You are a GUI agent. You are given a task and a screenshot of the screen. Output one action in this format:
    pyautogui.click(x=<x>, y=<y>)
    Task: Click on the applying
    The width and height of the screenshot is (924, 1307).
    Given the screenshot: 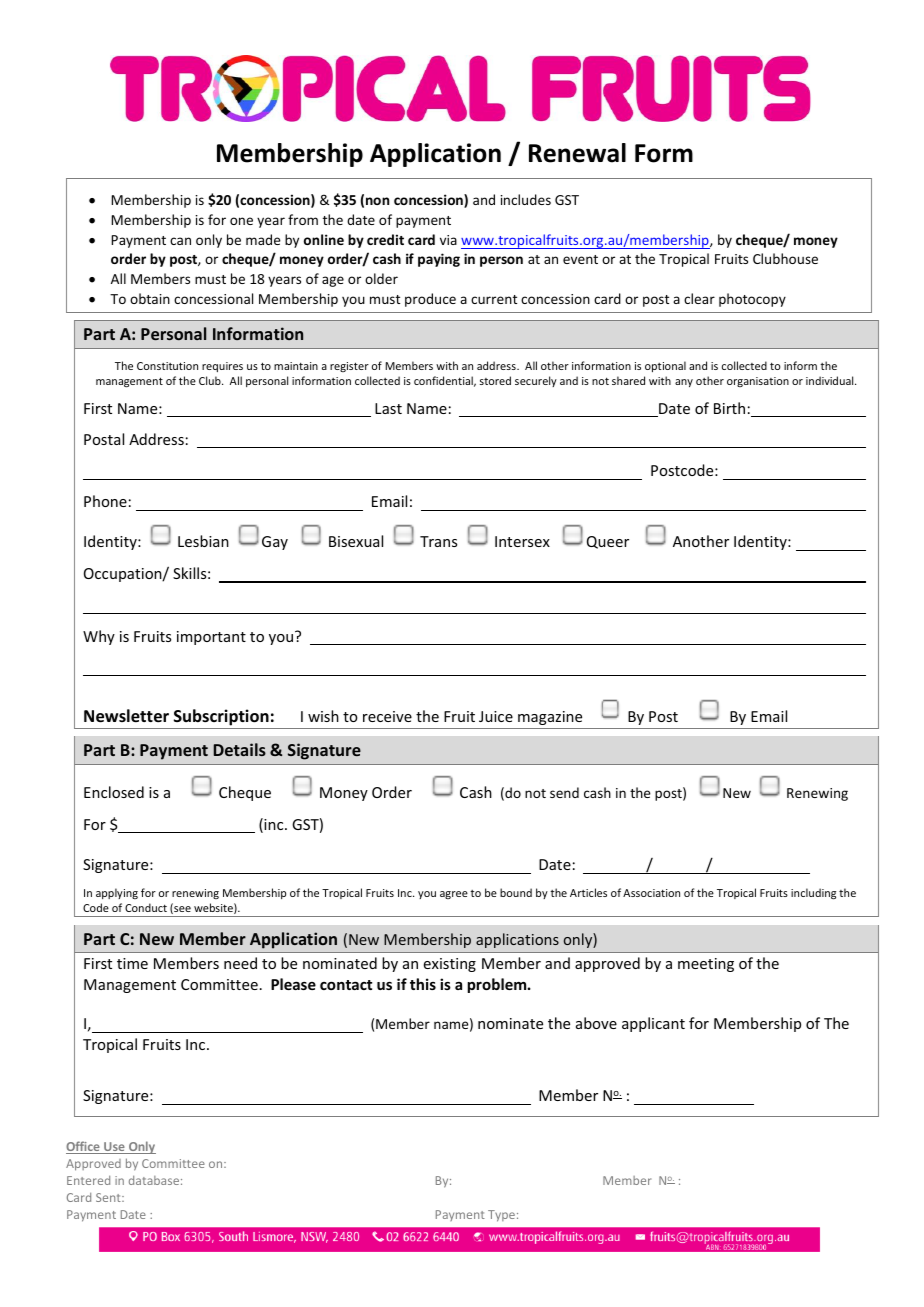 What is the action you would take?
    pyautogui.click(x=117, y=893)
